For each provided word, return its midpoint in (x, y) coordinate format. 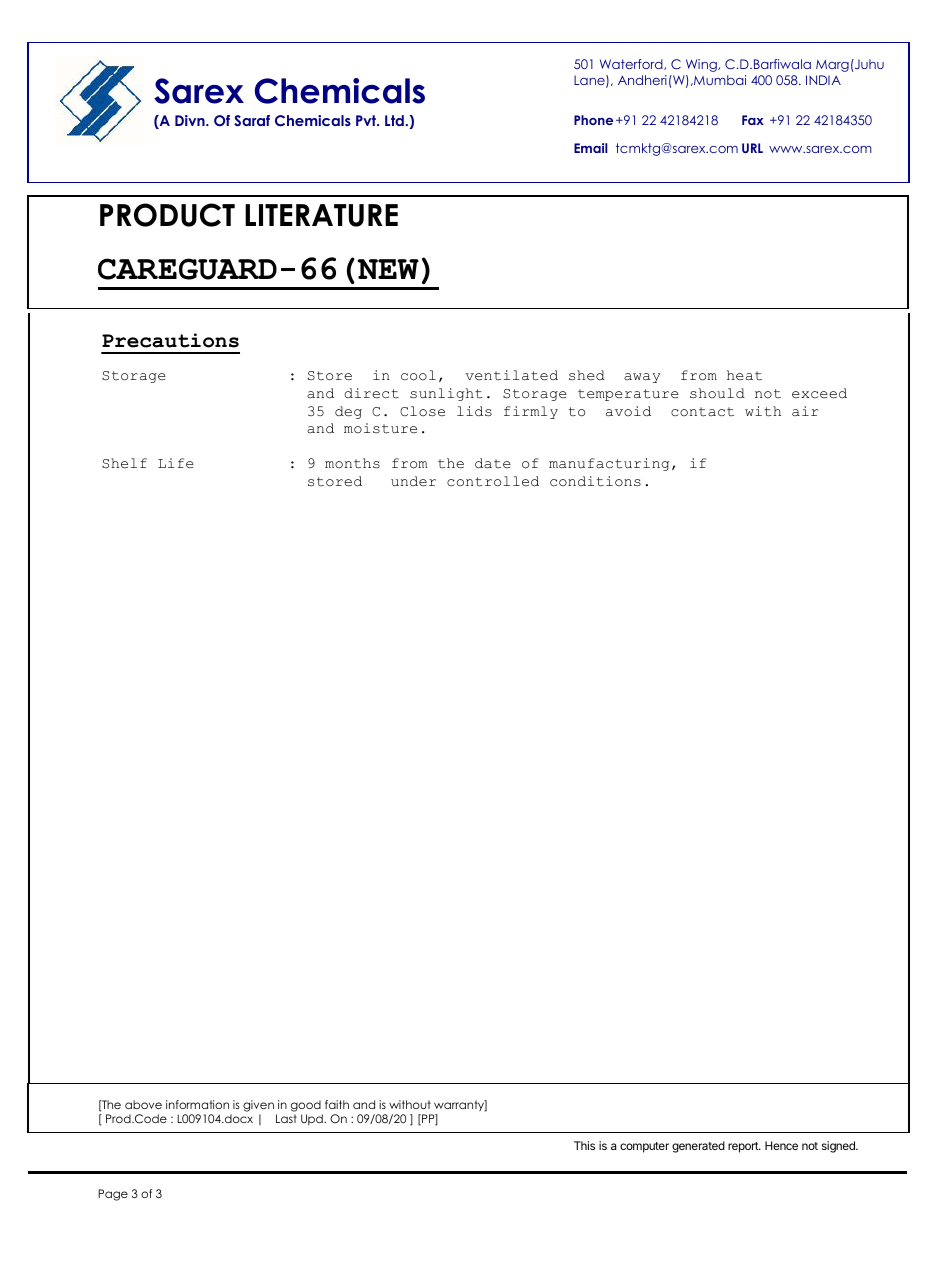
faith (337, 1104)
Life (176, 463)
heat (744, 375)
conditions (595, 481)
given (258, 1107)
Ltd (394, 120)
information (197, 1104)
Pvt (367, 120)
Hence (781, 1145)
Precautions (170, 340)
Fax (753, 120)
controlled (493, 481)
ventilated (511, 375)
